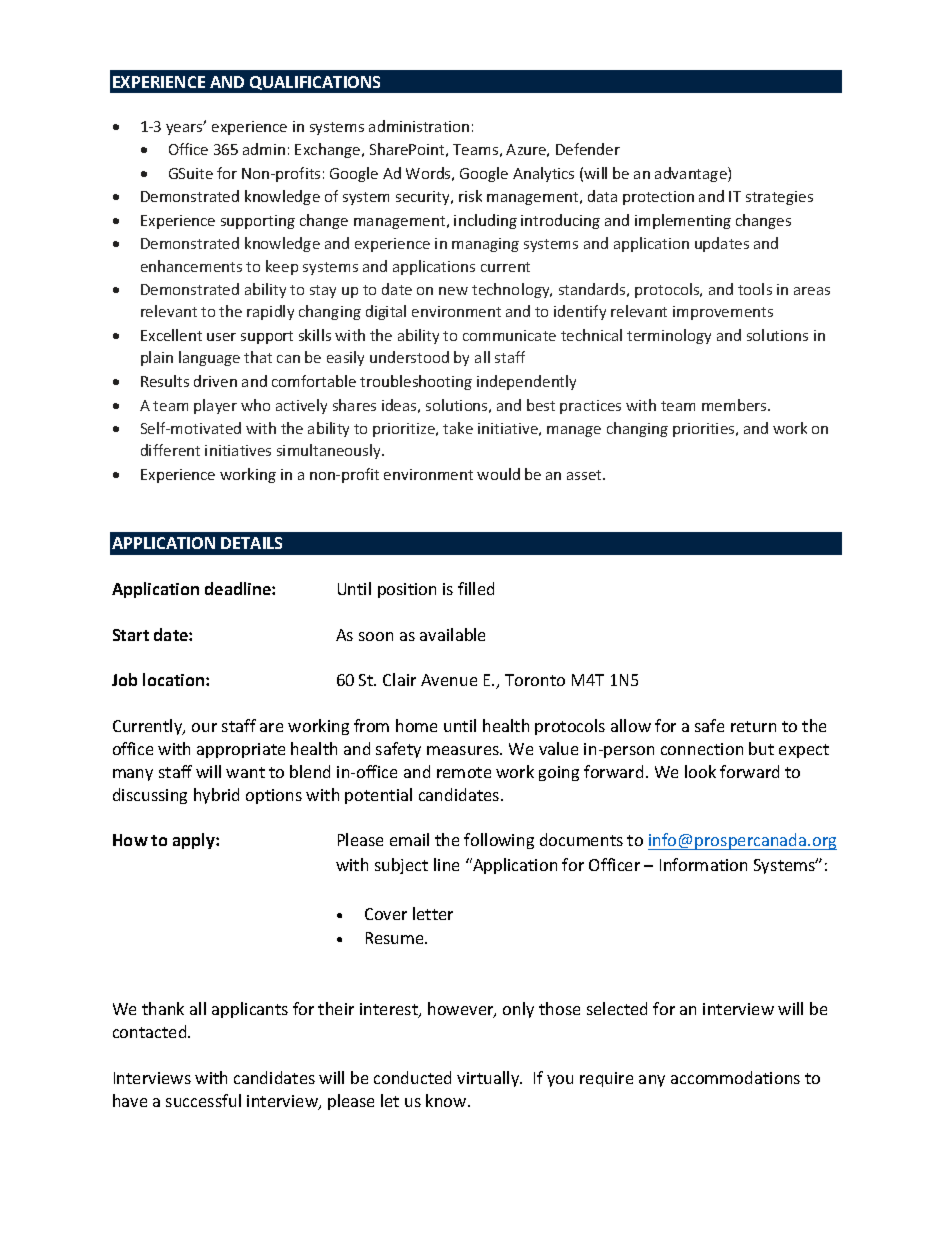 The image size is (952, 1233). Describe the element at coordinates (498, 474) in the page. I see `would` at that location.
